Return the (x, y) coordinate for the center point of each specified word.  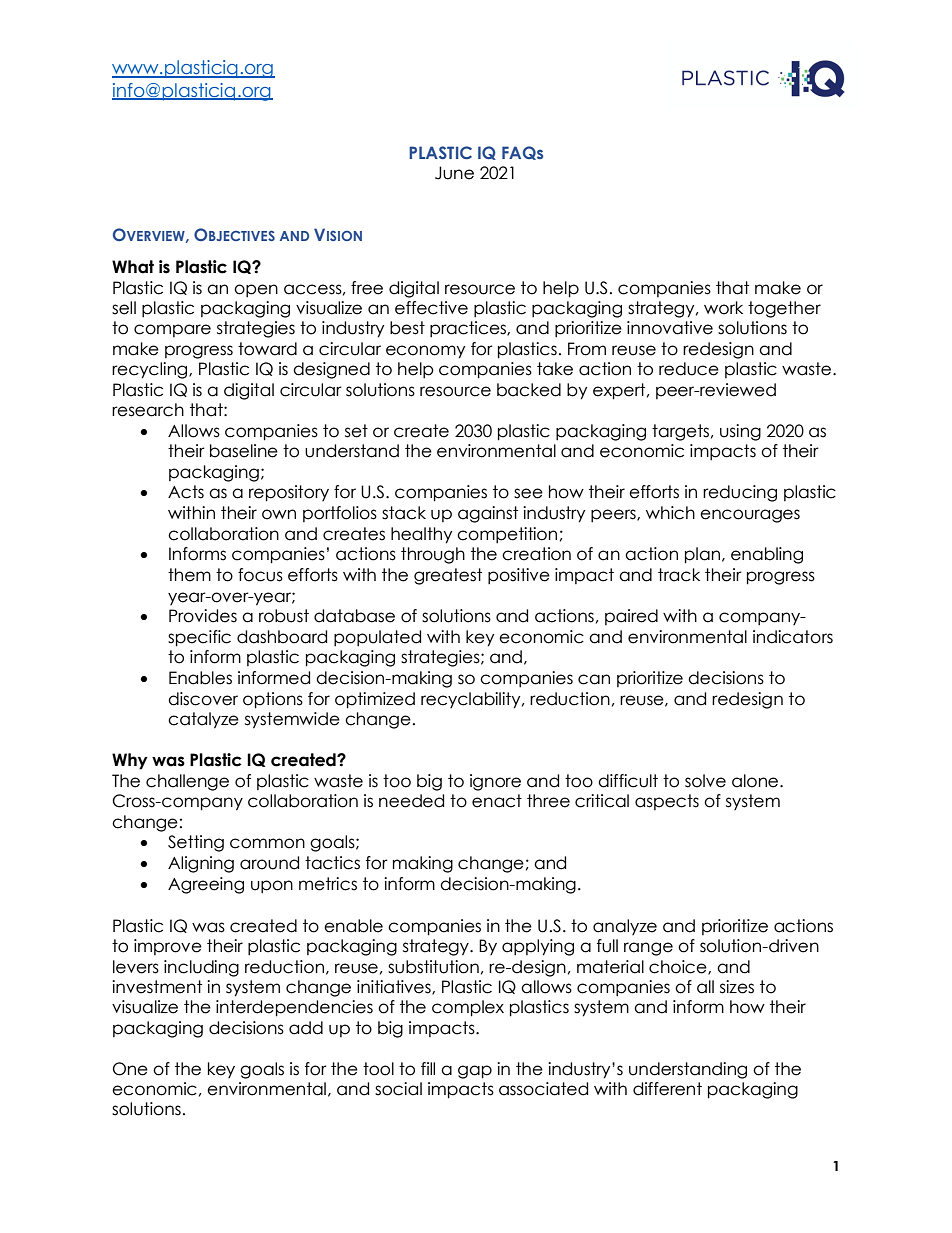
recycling (151, 370)
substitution (433, 967)
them (189, 575)
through (433, 555)
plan (702, 555)
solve (705, 781)
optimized (375, 700)
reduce (689, 369)
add (306, 1028)
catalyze (203, 720)
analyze (625, 927)
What (133, 267)
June (454, 173)
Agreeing (206, 885)
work (723, 308)
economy (425, 352)
